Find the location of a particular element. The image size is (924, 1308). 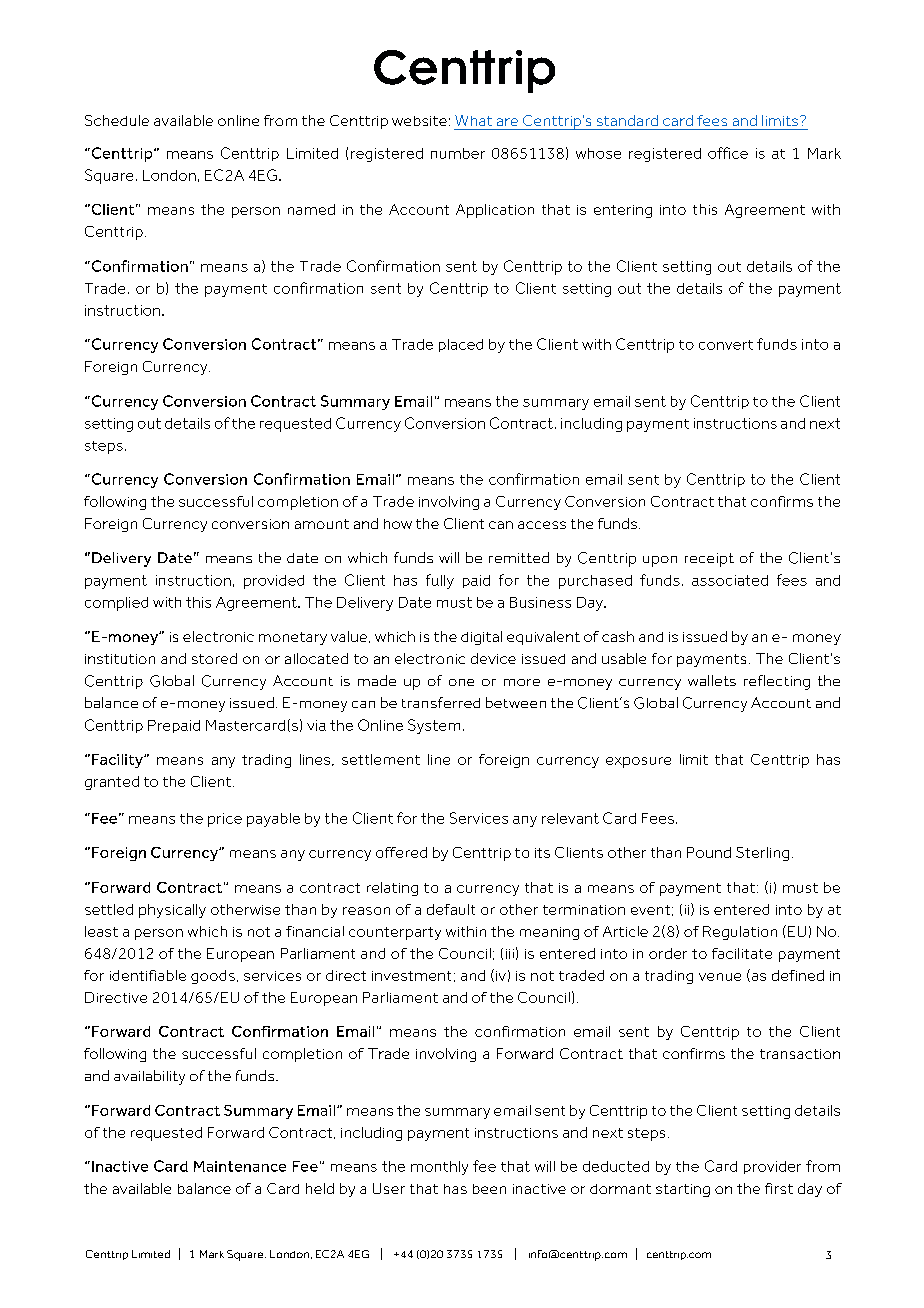

number is located at coordinates (458, 153).
